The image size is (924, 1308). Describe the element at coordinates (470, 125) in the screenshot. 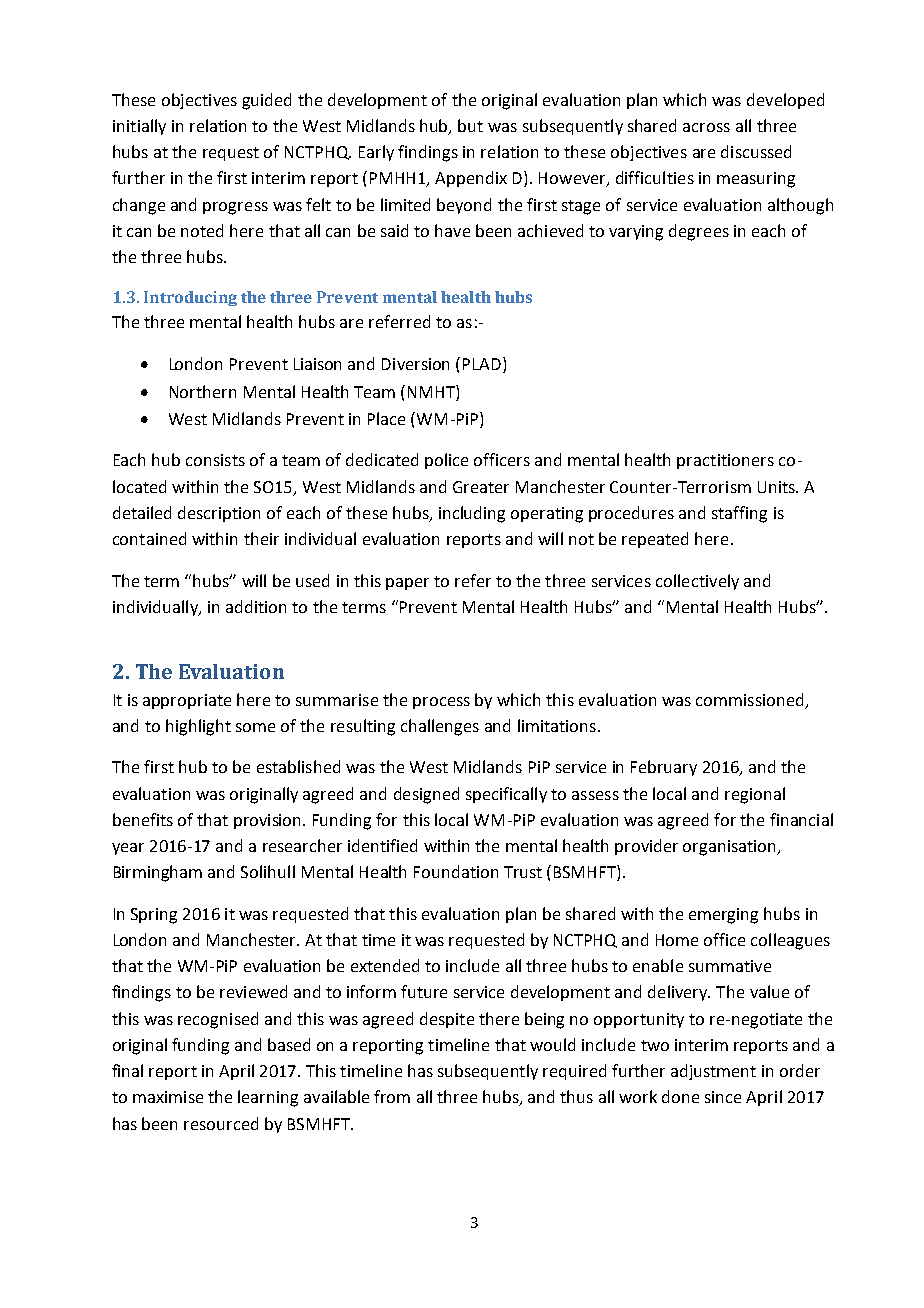

I see `but` at that location.
